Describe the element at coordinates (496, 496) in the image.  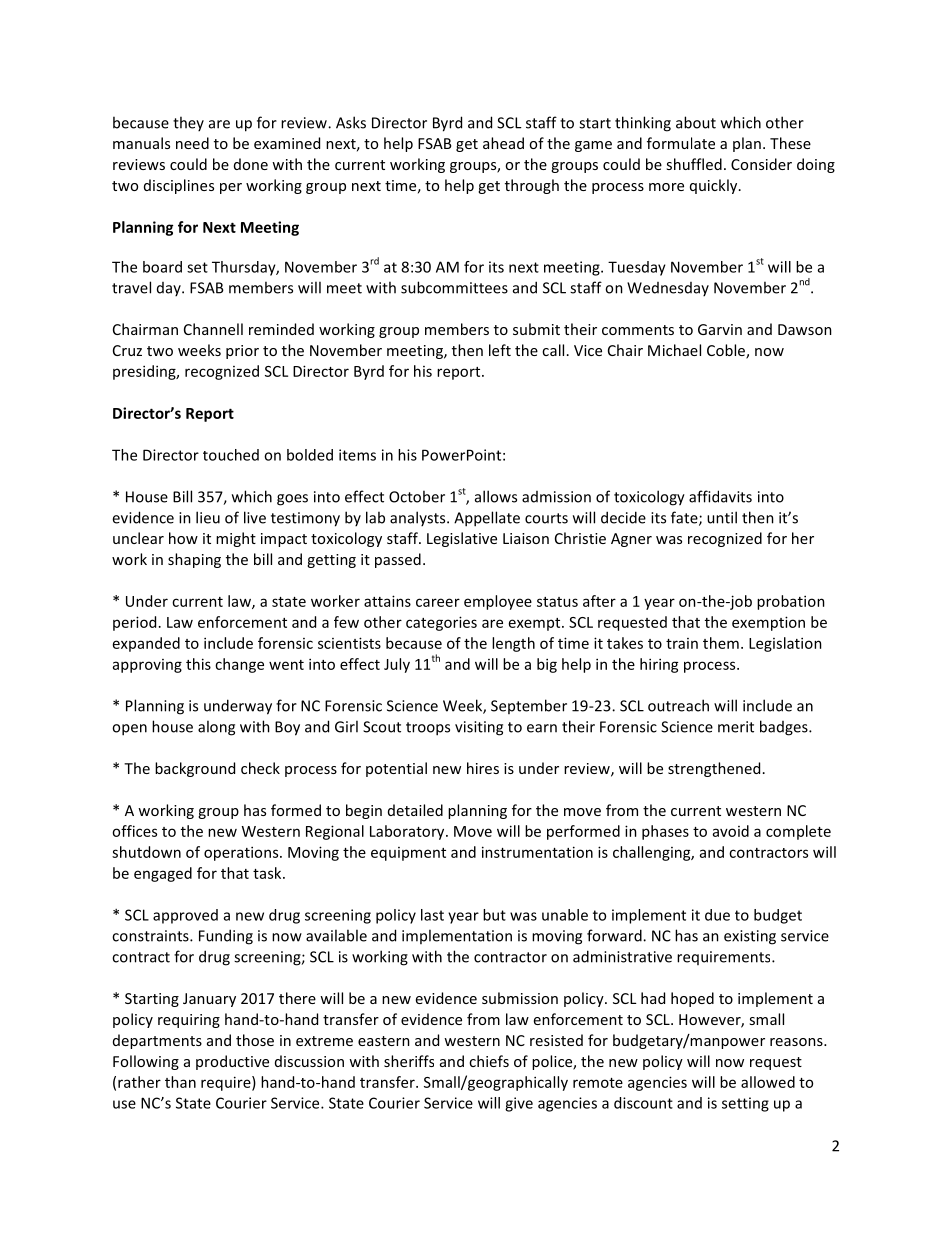
I see `allows` at that location.
